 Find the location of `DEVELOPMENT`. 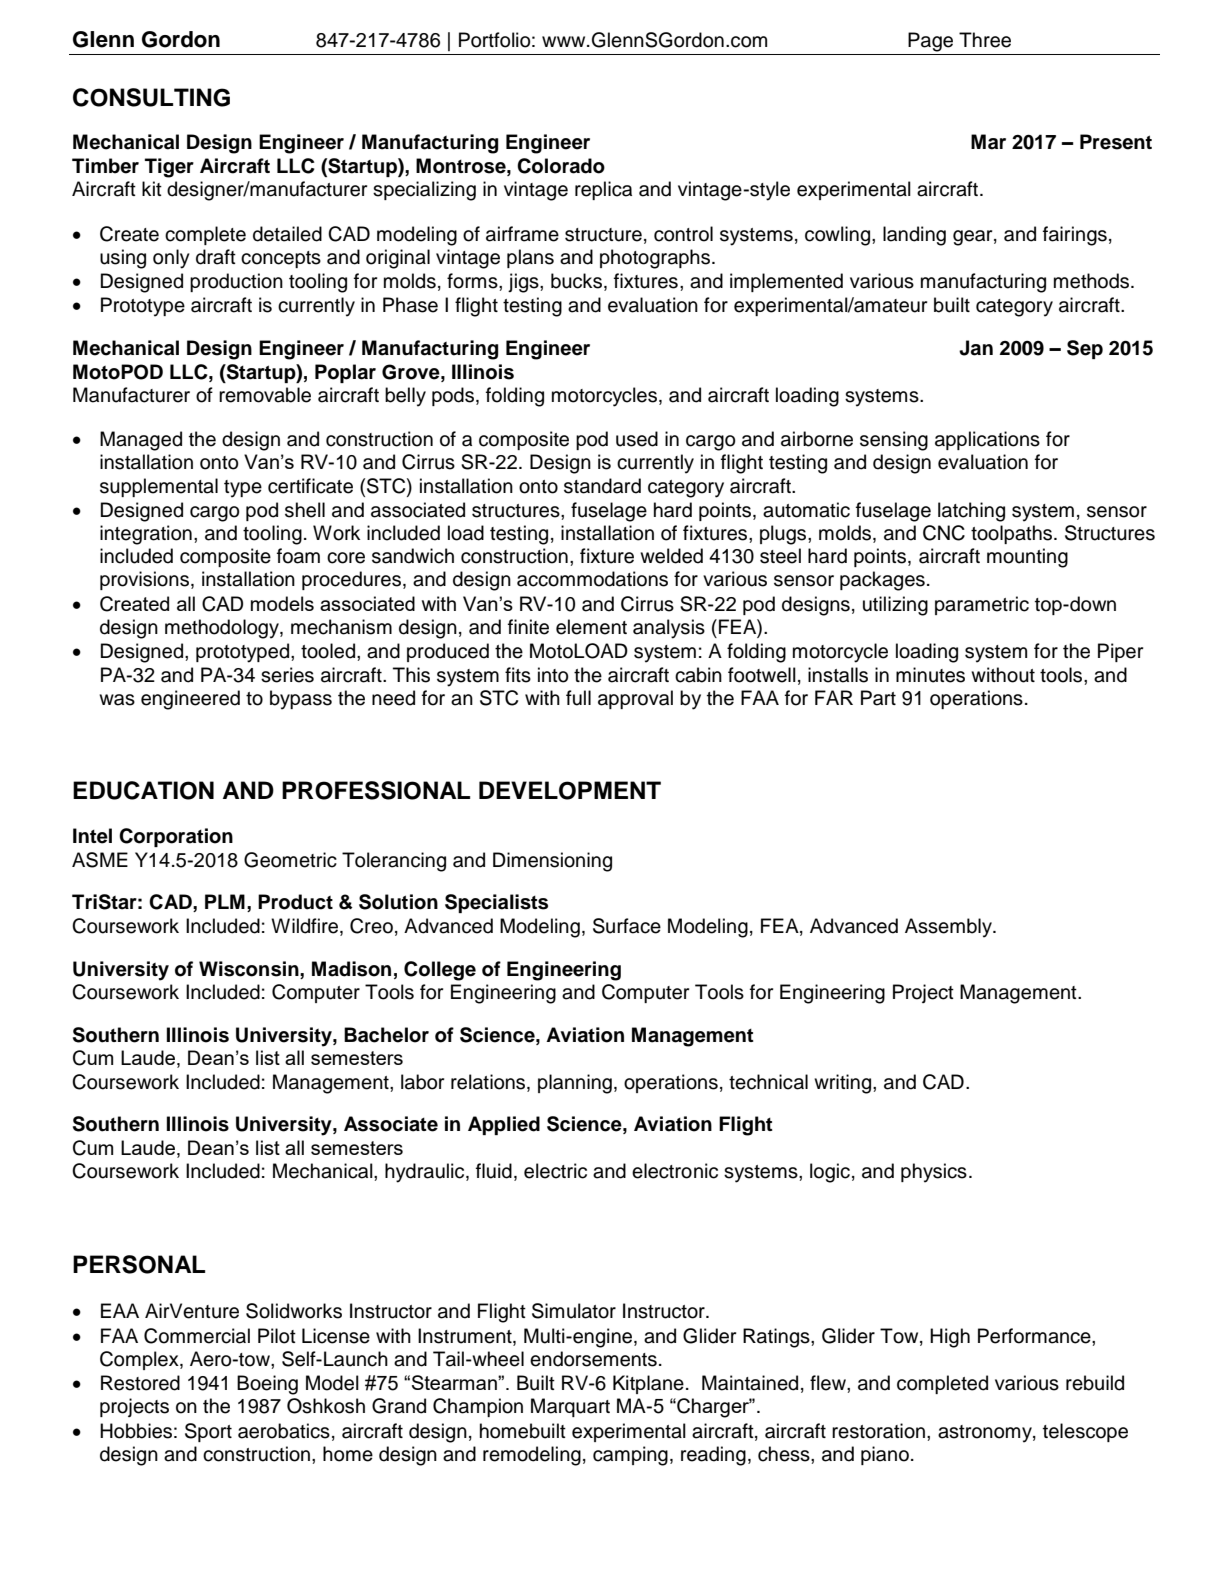

DEVELOPMENT is located at coordinates (570, 790).
